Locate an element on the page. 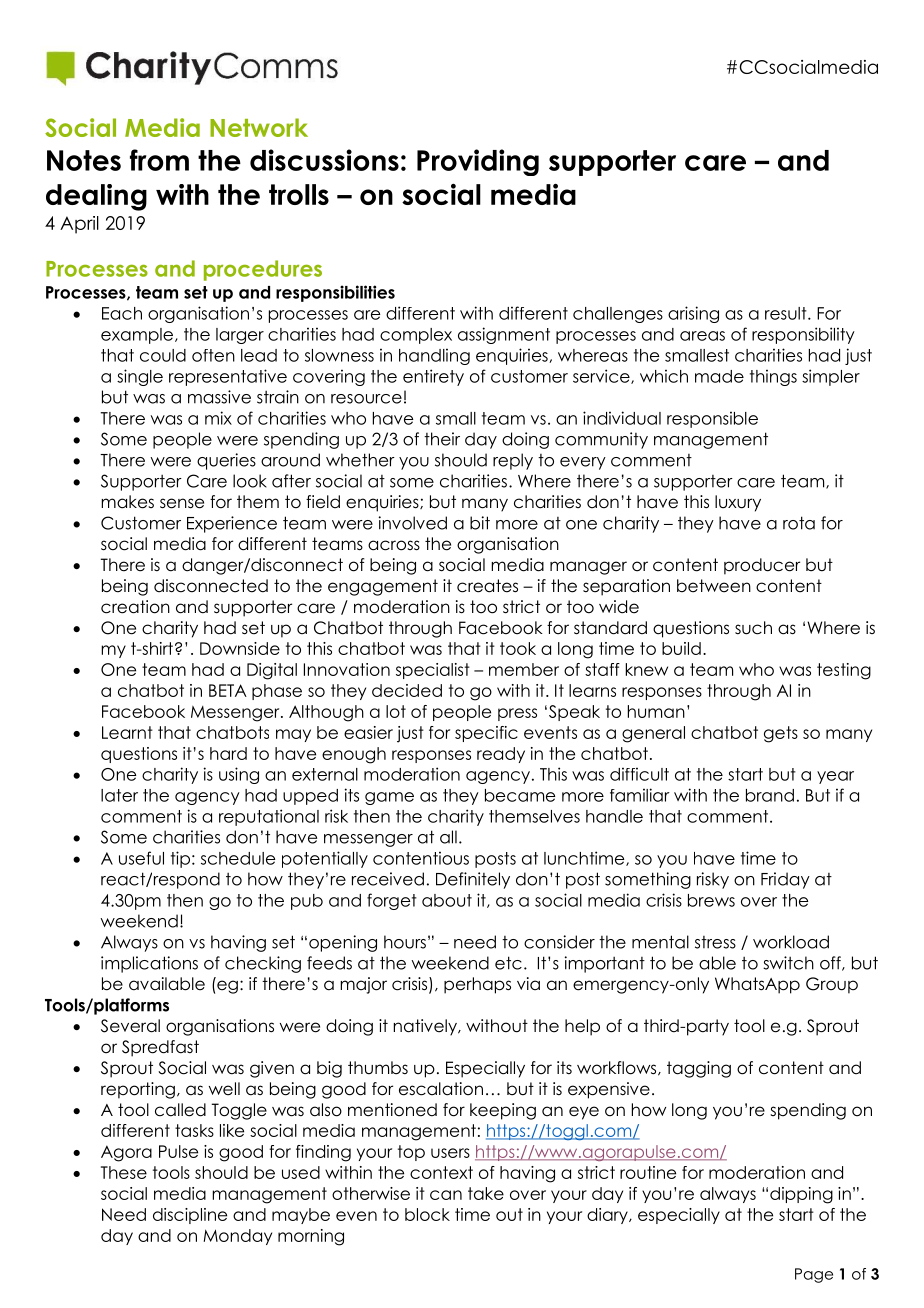 The height and width of the image is (1308, 924). result is located at coordinates (787, 313).
